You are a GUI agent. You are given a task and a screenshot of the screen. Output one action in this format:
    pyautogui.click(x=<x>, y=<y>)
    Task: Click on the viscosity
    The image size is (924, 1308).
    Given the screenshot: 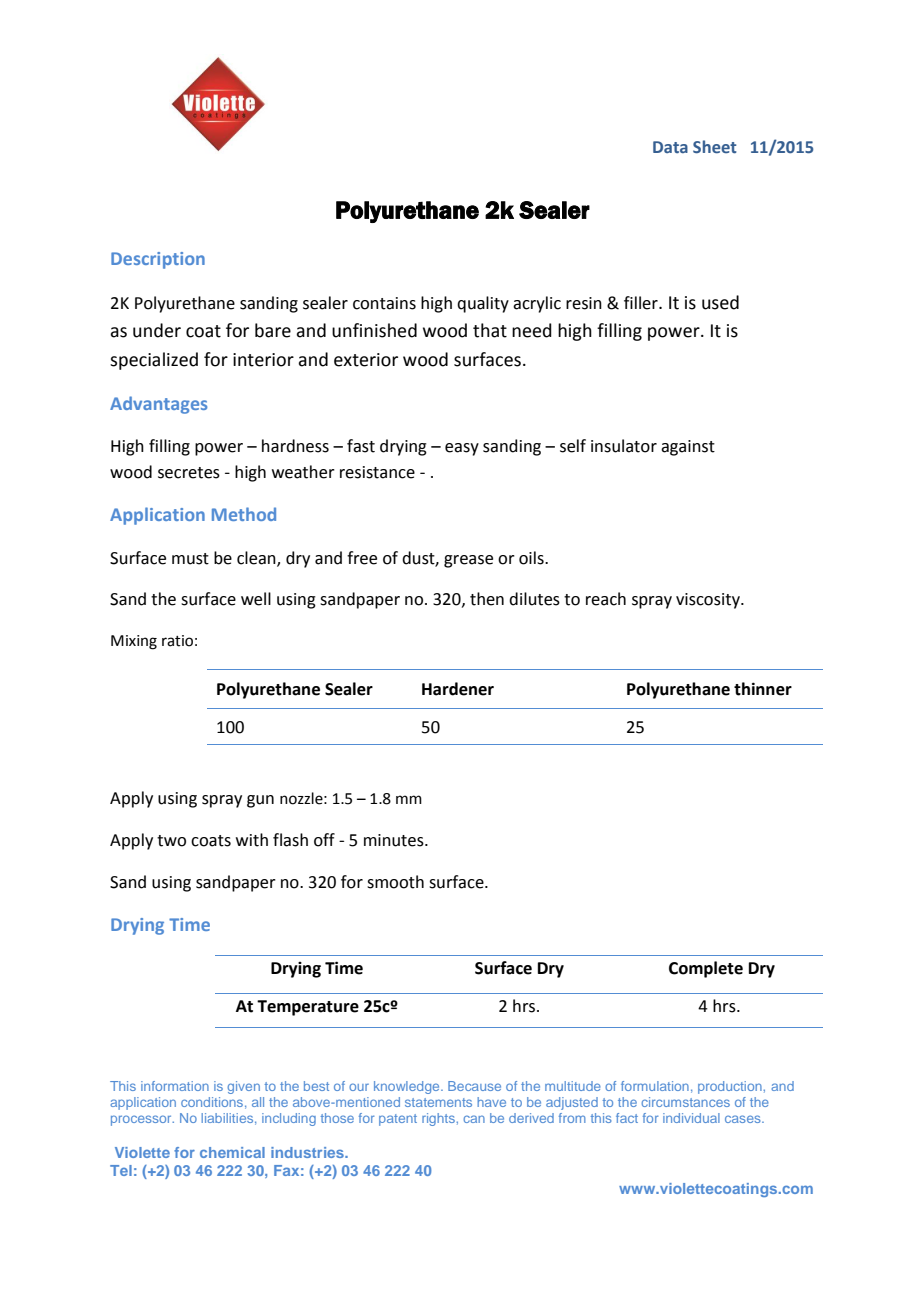 What is the action you would take?
    pyautogui.click(x=709, y=601)
